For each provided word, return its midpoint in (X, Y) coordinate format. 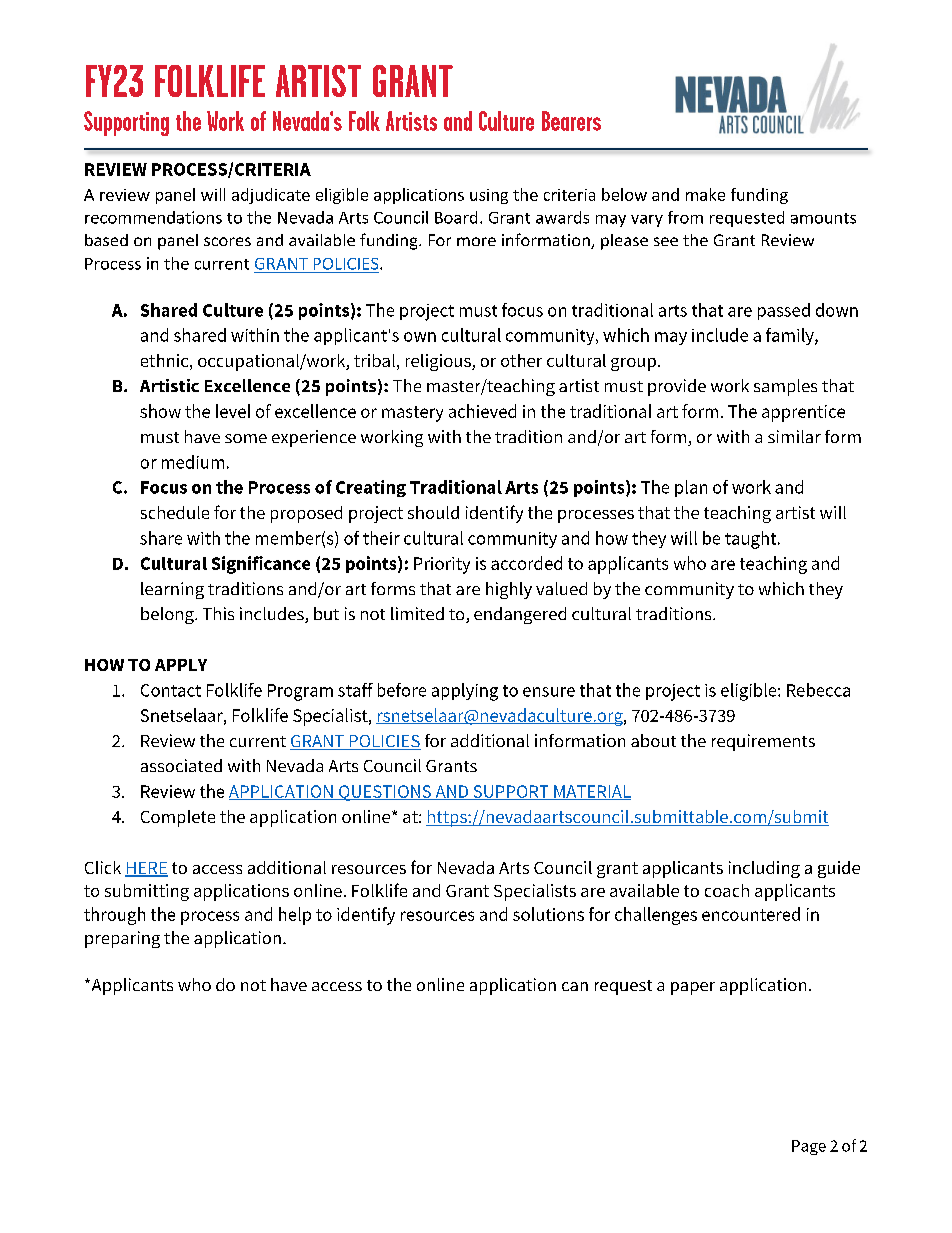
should (433, 512)
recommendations (153, 217)
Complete (178, 818)
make (705, 194)
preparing (122, 939)
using (489, 196)
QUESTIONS (385, 793)
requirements (763, 742)
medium (193, 462)
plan (691, 488)
